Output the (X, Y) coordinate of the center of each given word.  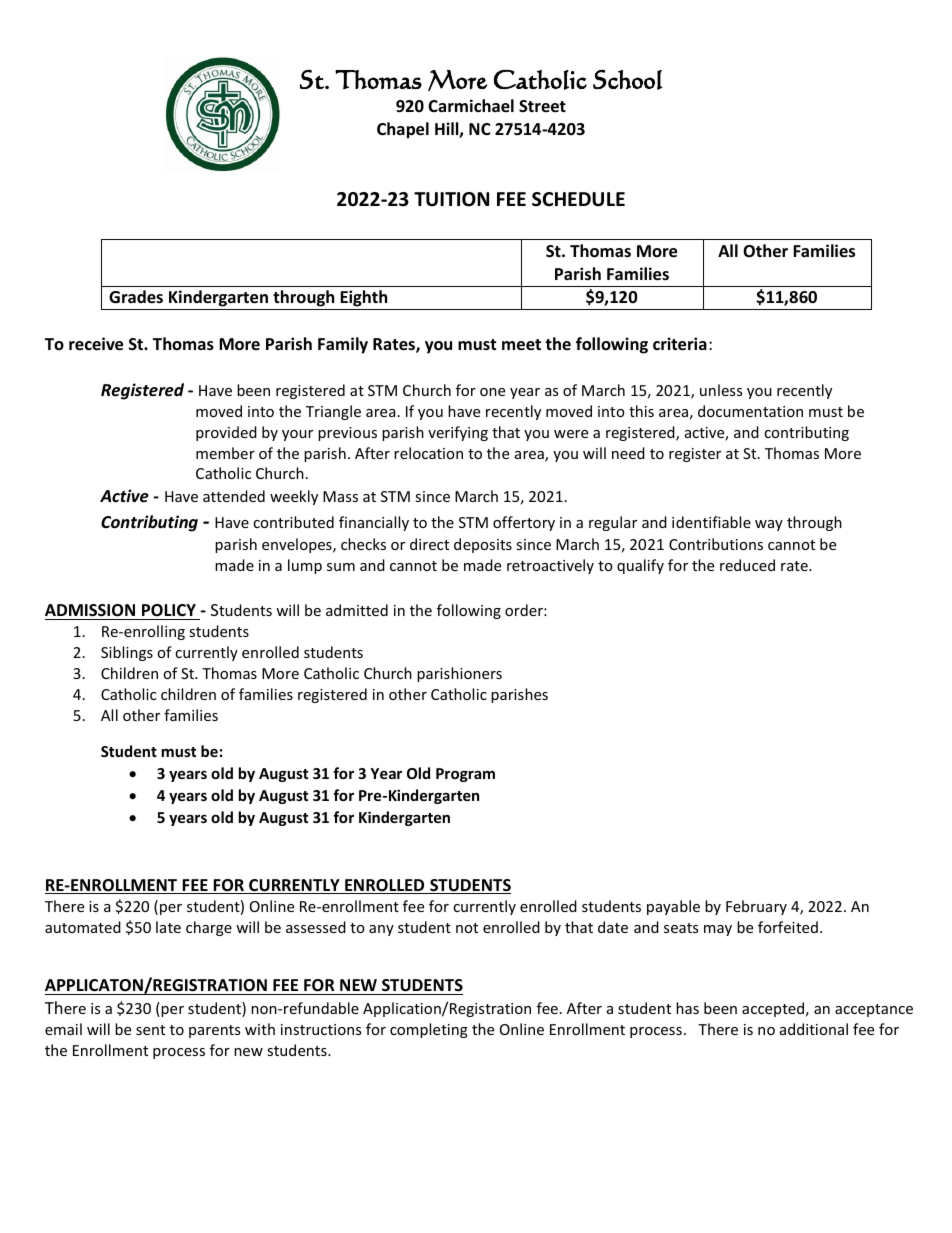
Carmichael (471, 106)
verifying (458, 433)
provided (226, 433)
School (627, 79)
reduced (747, 565)
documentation (750, 411)
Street (542, 106)
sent (150, 1030)
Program (465, 775)
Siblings (127, 653)
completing (429, 1030)
